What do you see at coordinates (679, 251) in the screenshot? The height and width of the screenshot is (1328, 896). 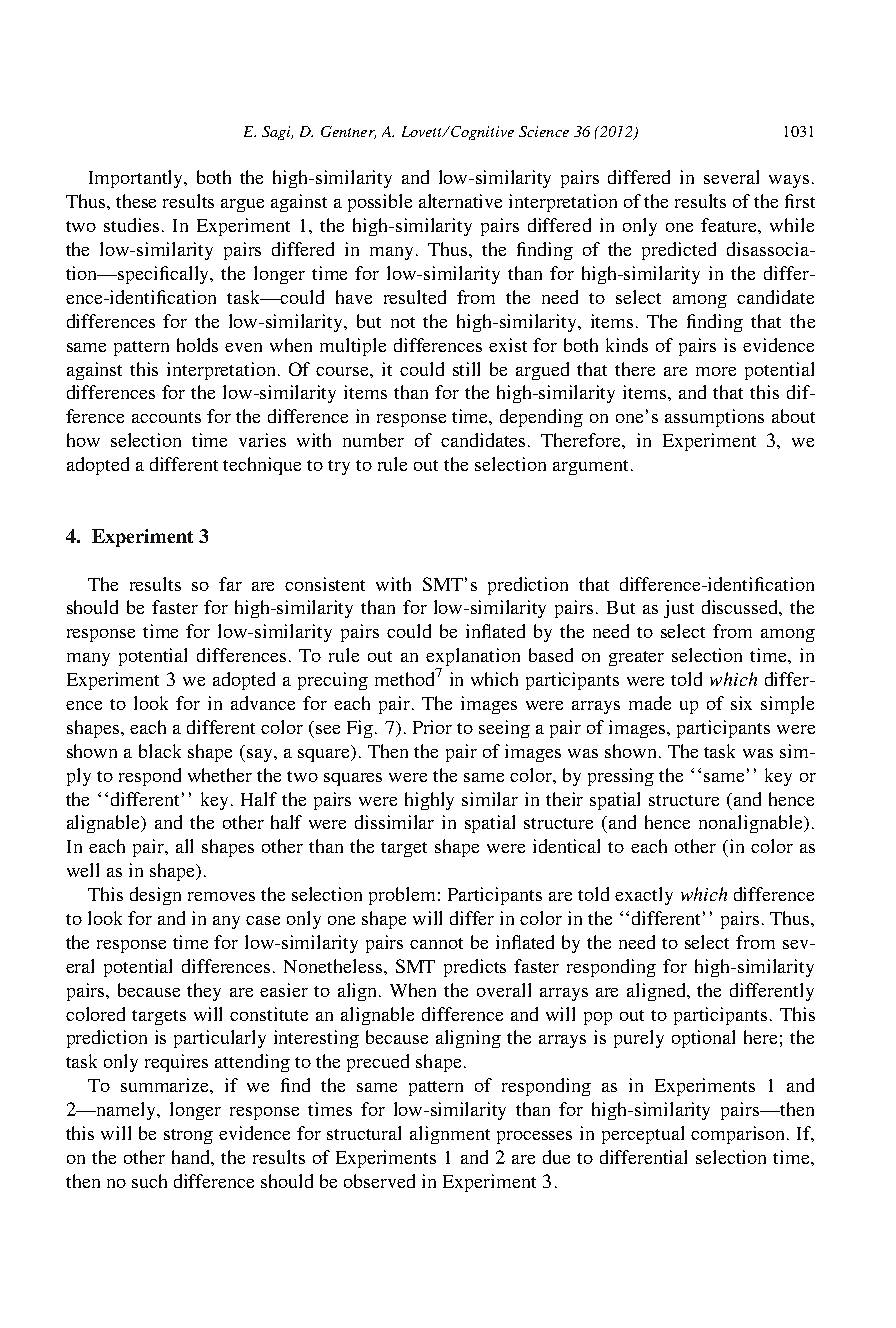 I see `predicted` at bounding box center [679, 251].
